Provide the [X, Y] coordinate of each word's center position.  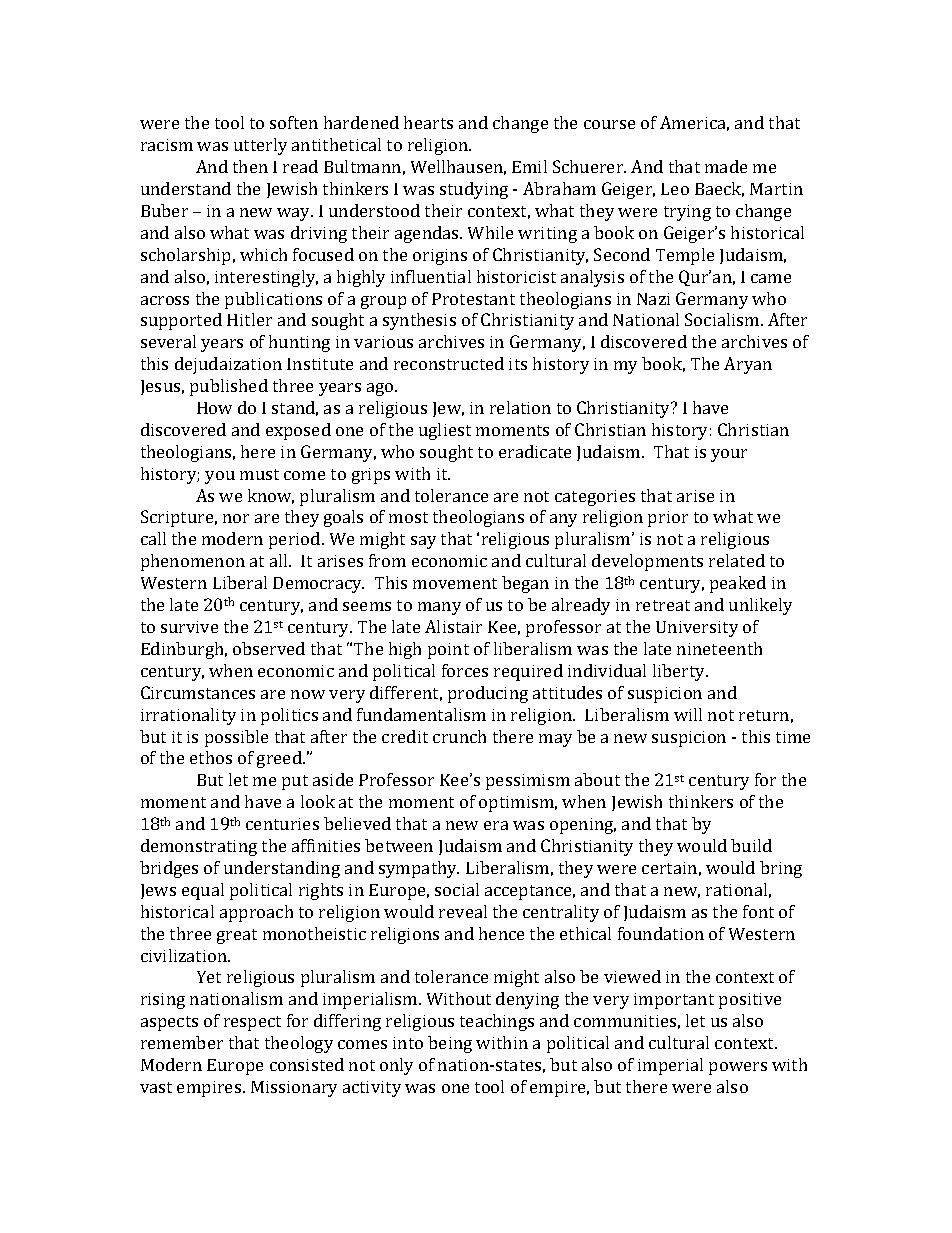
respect [252, 1023]
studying [474, 190]
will [688, 714]
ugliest [445, 431]
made [726, 166]
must [259, 474]
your [729, 455]
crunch [459, 736]
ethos [211, 757]
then [250, 166]
